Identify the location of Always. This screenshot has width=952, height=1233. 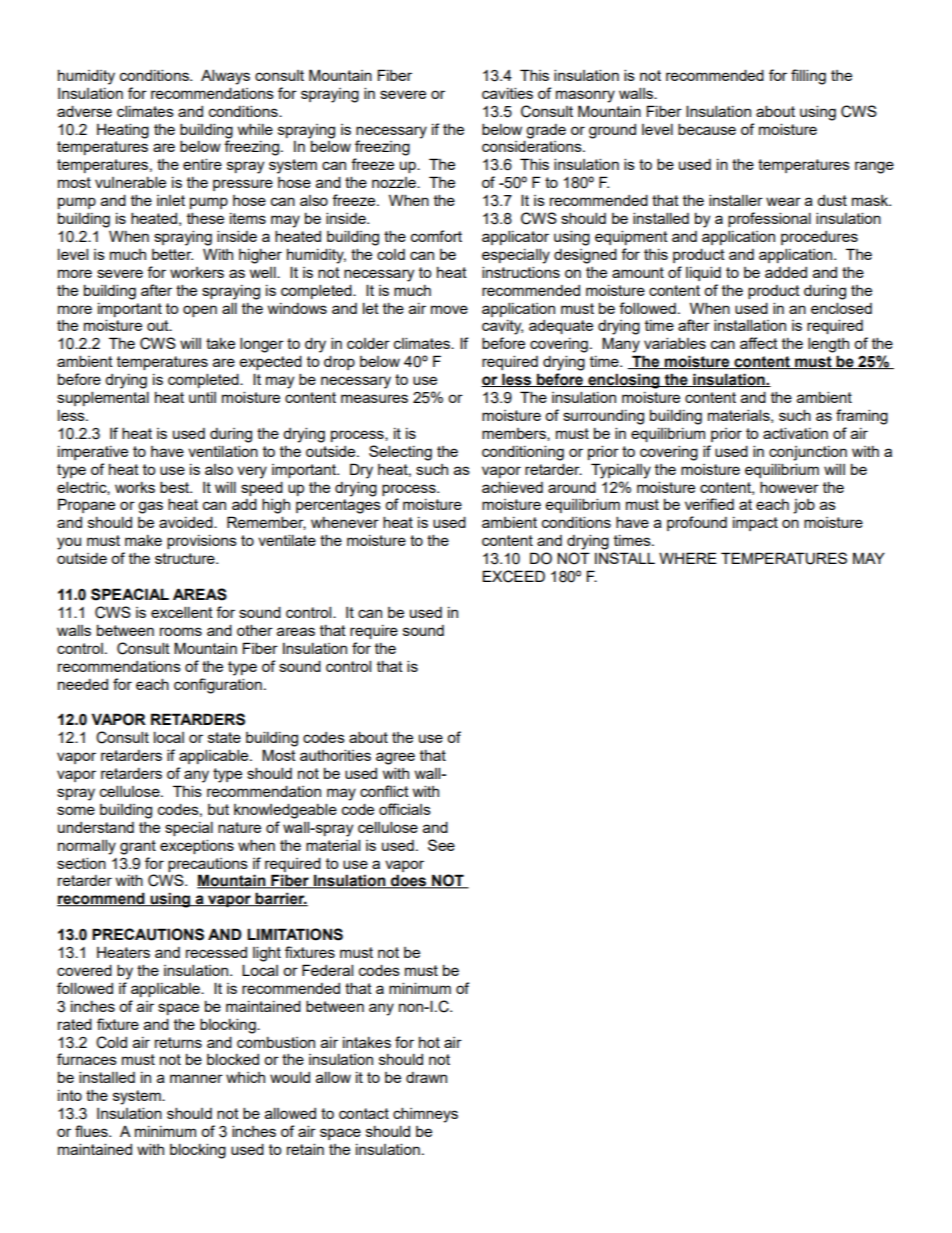
(225, 77).
